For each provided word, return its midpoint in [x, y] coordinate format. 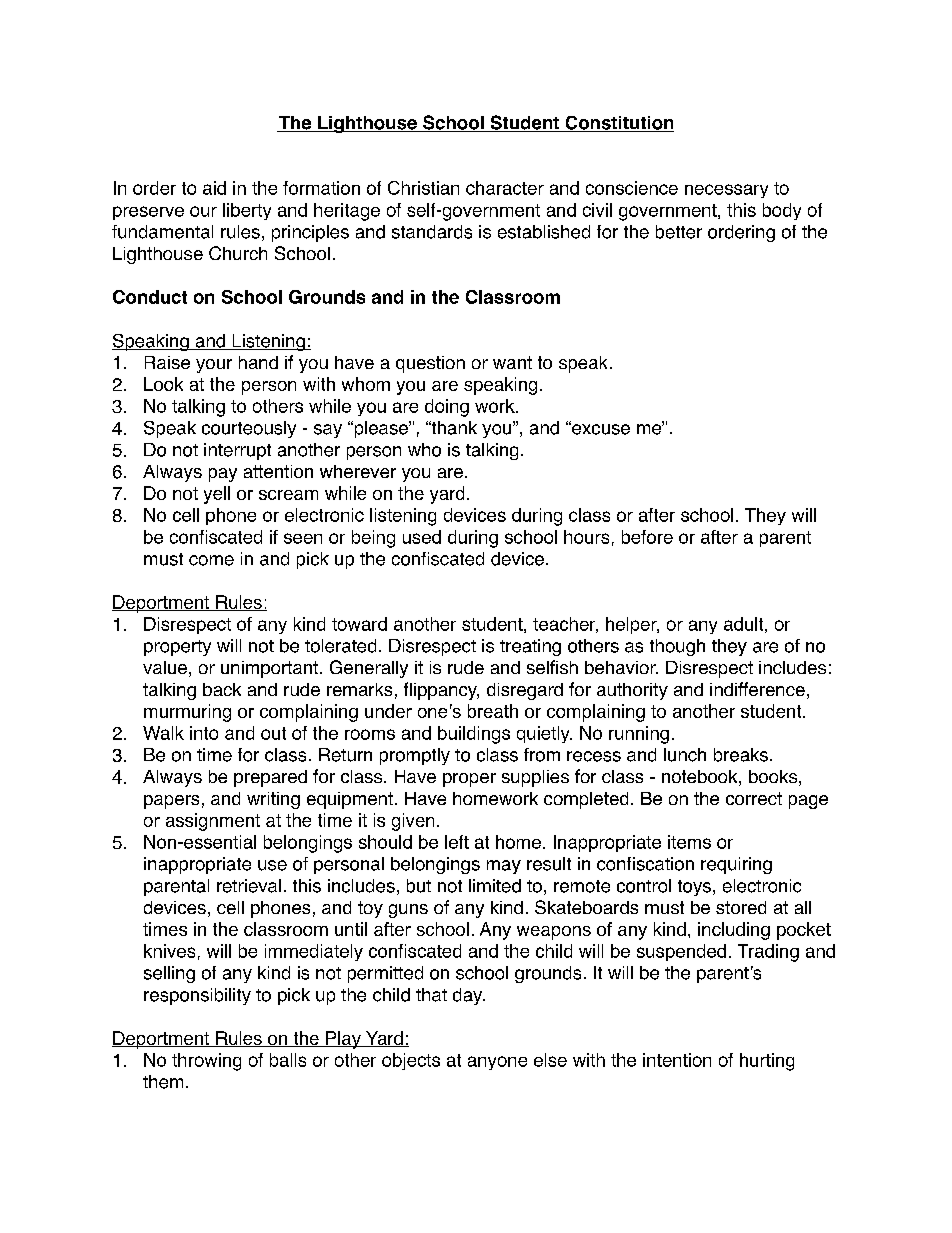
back [222, 689]
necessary [726, 191]
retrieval [249, 886]
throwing [206, 1062]
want [512, 362]
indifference [757, 689]
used [422, 537]
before [647, 537]
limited [495, 886]
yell [217, 495]
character [505, 188]
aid [214, 188]
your [214, 366]
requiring [736, 865]
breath [493, 711]
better [679, 232]
